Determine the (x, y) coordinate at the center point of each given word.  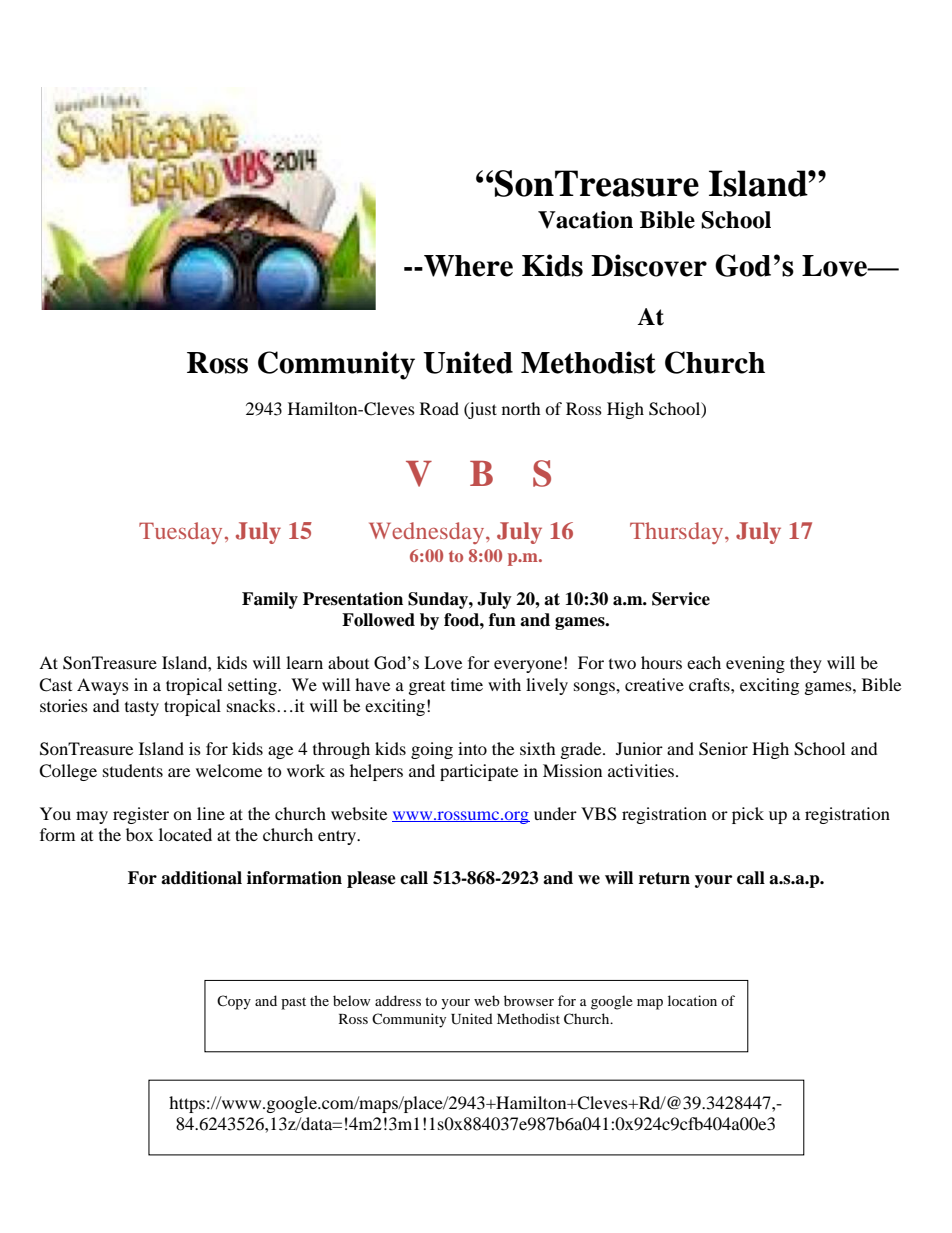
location (692, 1000)
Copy (234, 1002)
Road (439, 408)
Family (270, 600)
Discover (649, 265)
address (398, 1000)
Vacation (585, 220)
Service (681, 599)
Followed (378, 620)
